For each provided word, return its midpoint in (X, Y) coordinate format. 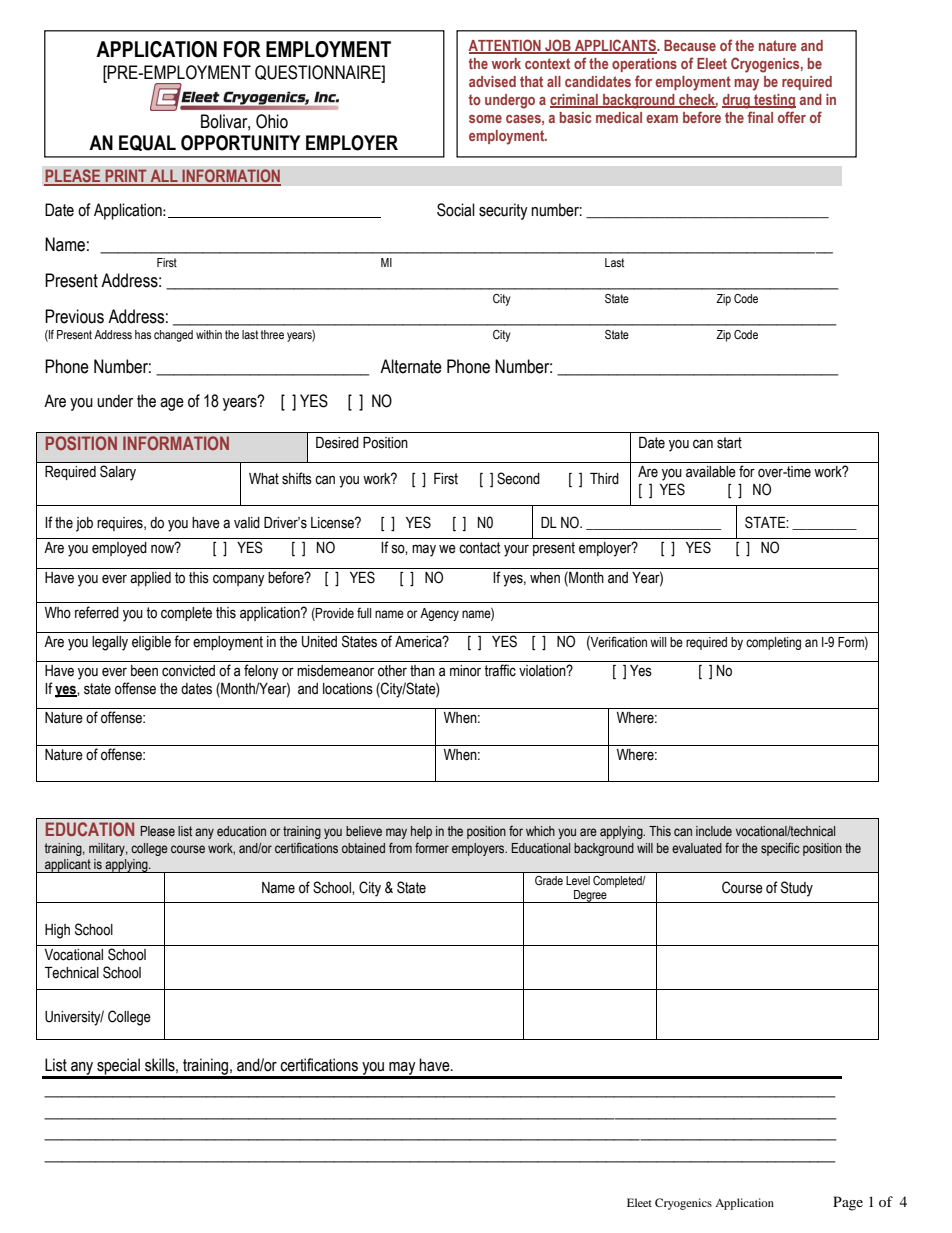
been (144, 671)
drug (737, 101)
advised (492, 81)
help (421, 832)
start (729, 443)
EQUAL (147, 143)
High (57, 931)
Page (848, 1203)
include (714, 831)
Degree (590, 896)
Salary (118, 473)
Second (518, 478)
